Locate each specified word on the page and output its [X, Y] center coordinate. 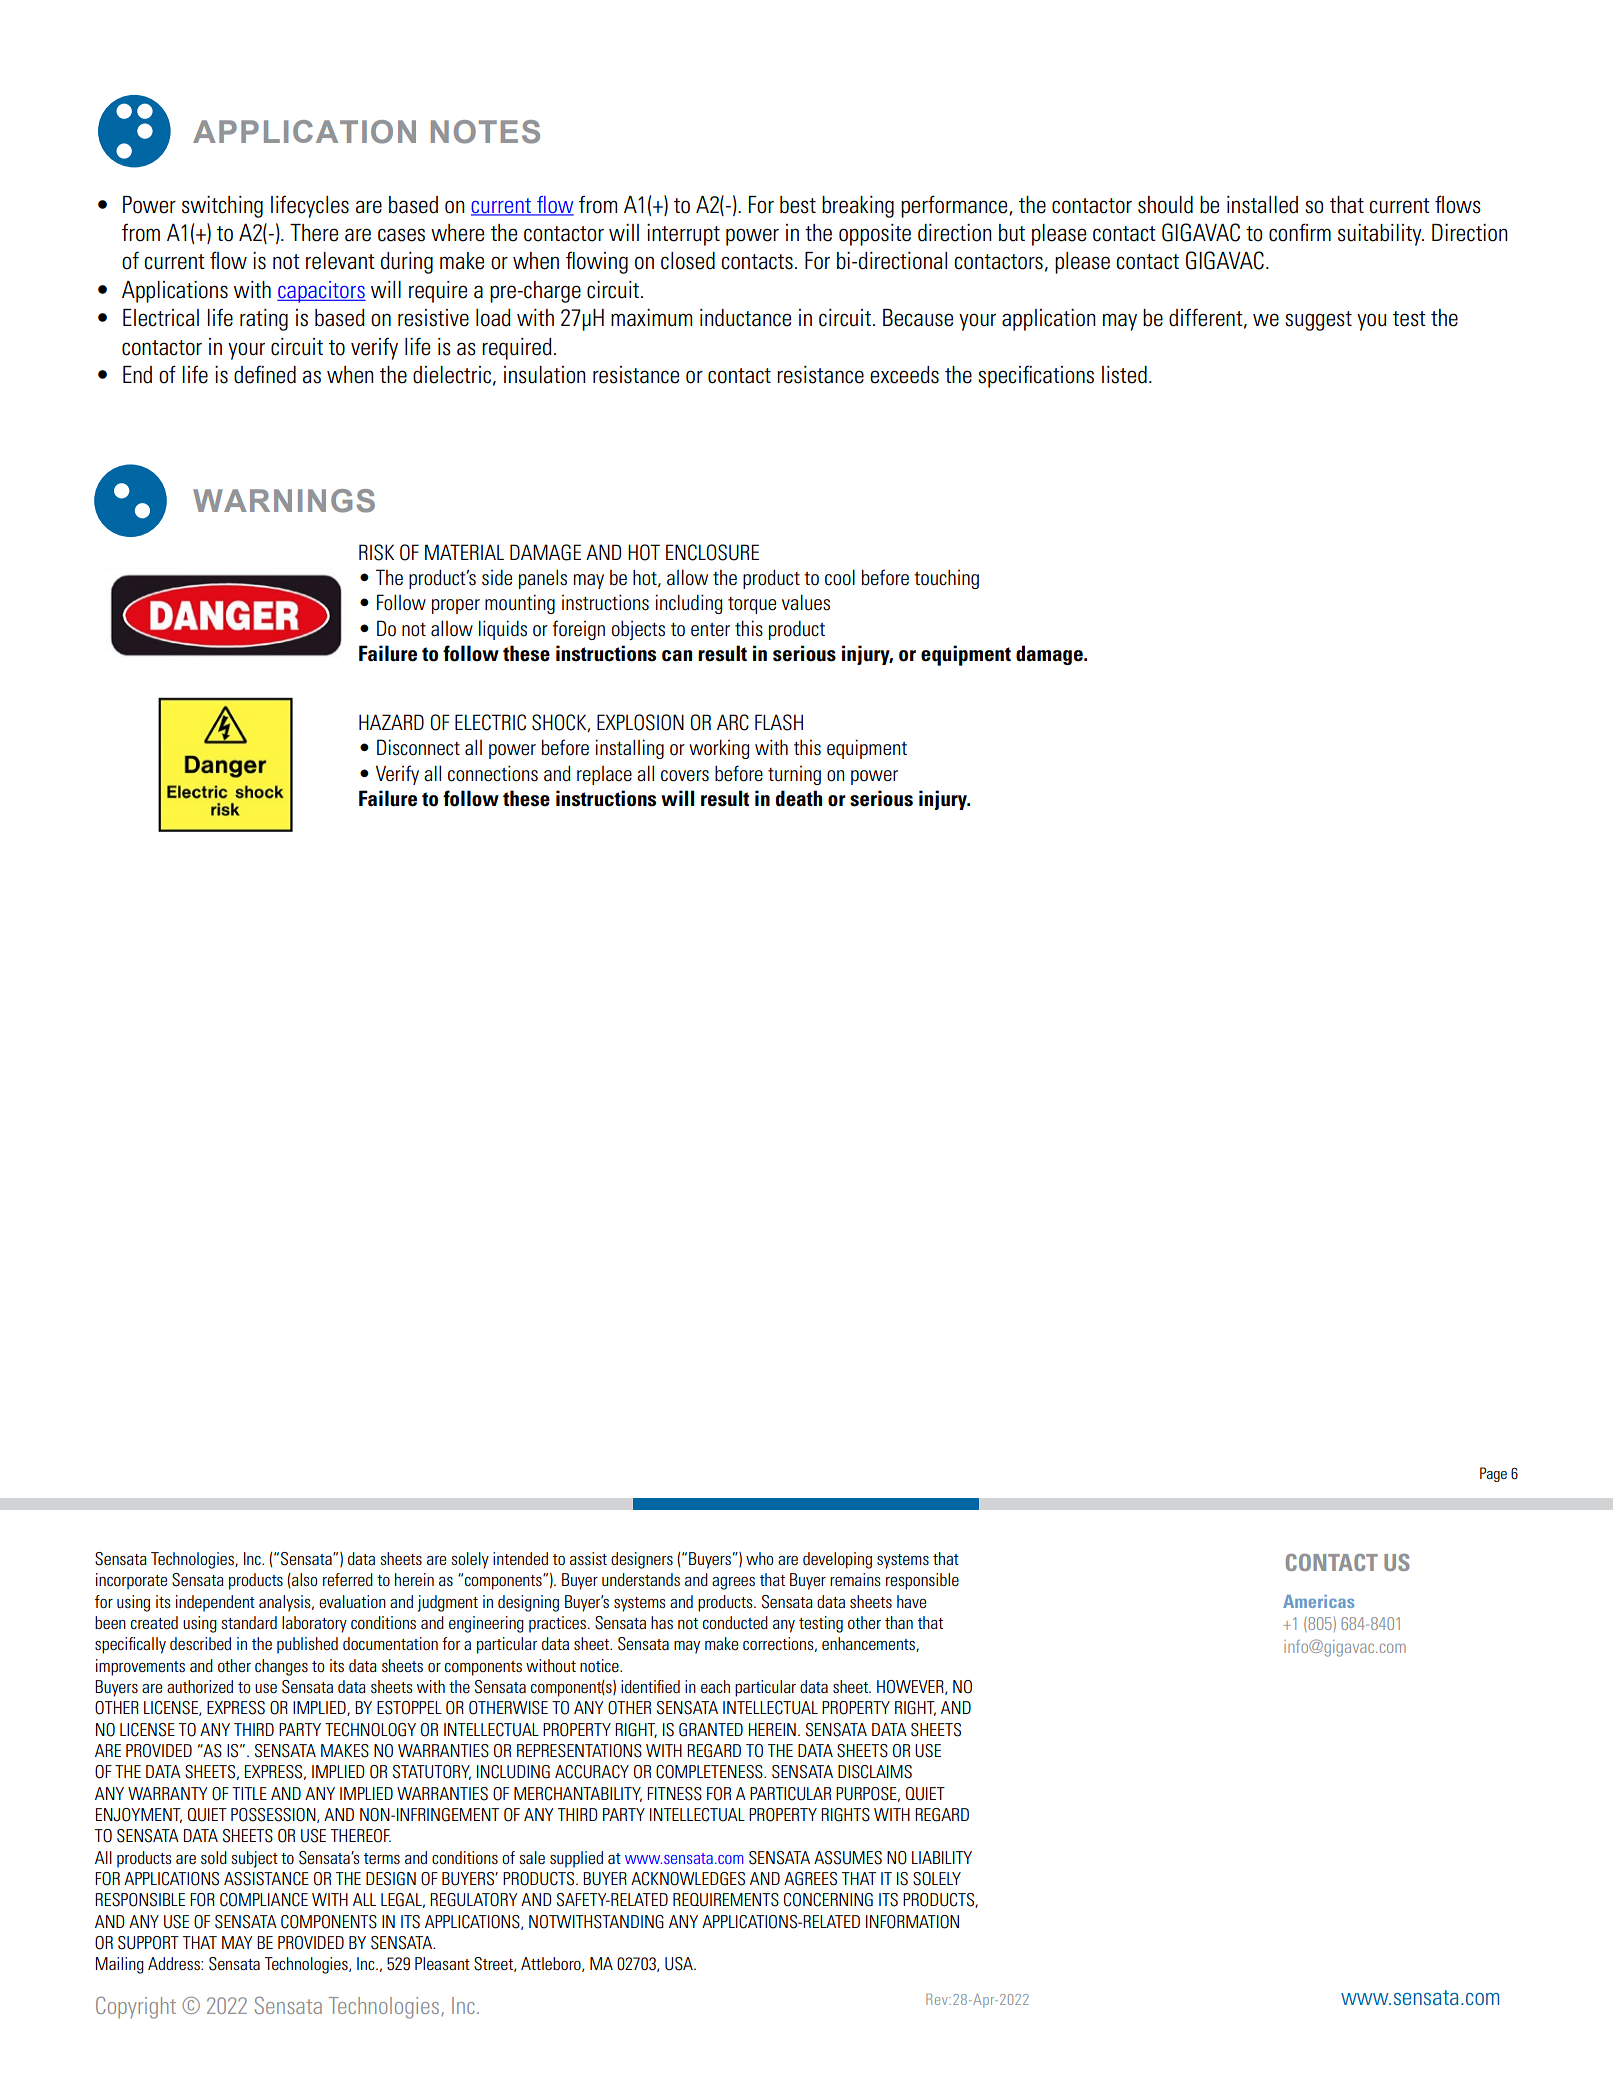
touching [946, 579]
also [304, 1579]
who [759, 1558]
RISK [376, 552]
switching [222, 207]
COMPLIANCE [264, 1900]
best [798, 205]
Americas [1318, 1601]
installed [1262, 205]
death [799, 798]
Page [1493, 1474]
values [806, 602]
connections [493, 773]
